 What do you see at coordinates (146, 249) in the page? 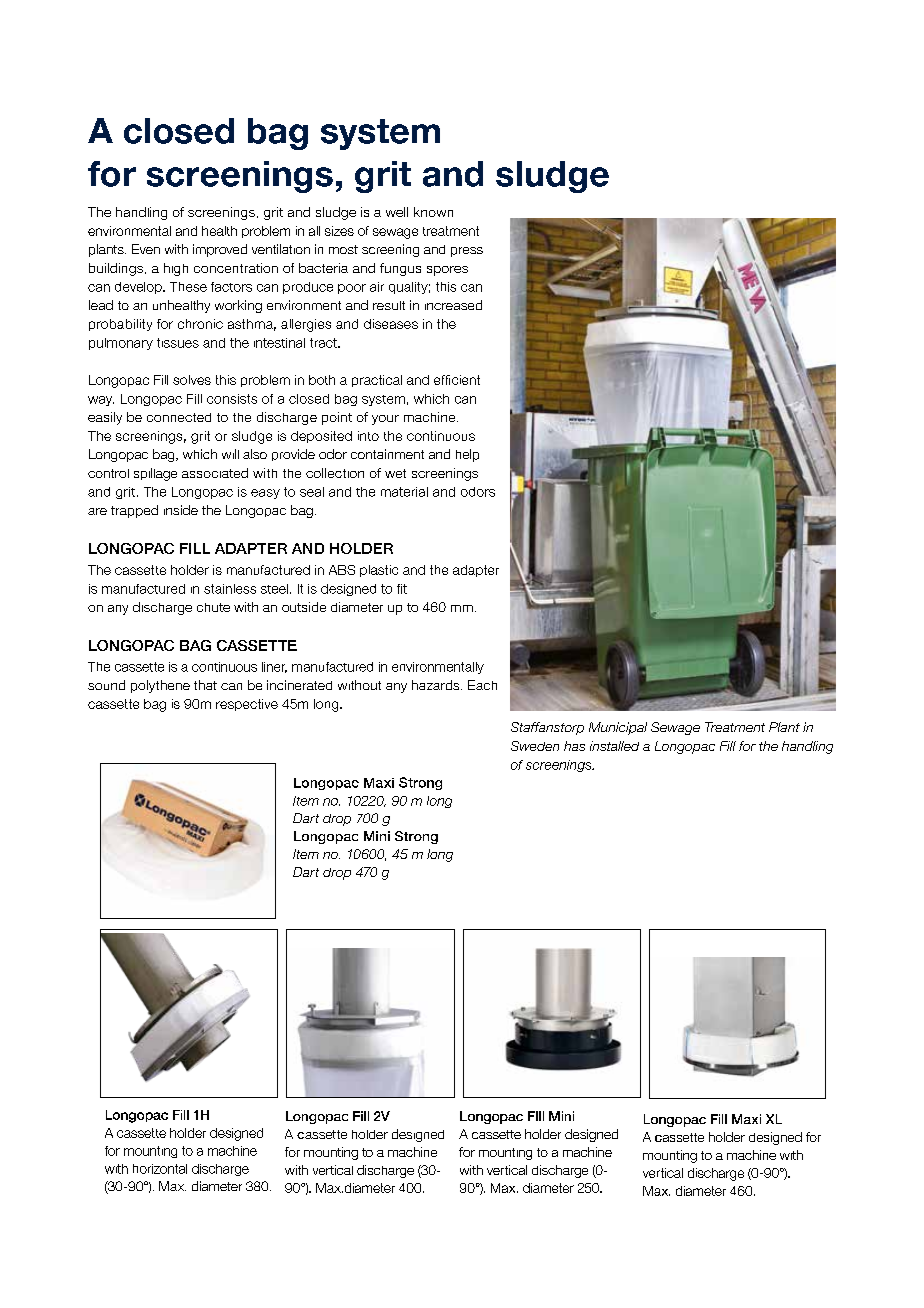
I see `Even` at bounding box center [146, 249].
